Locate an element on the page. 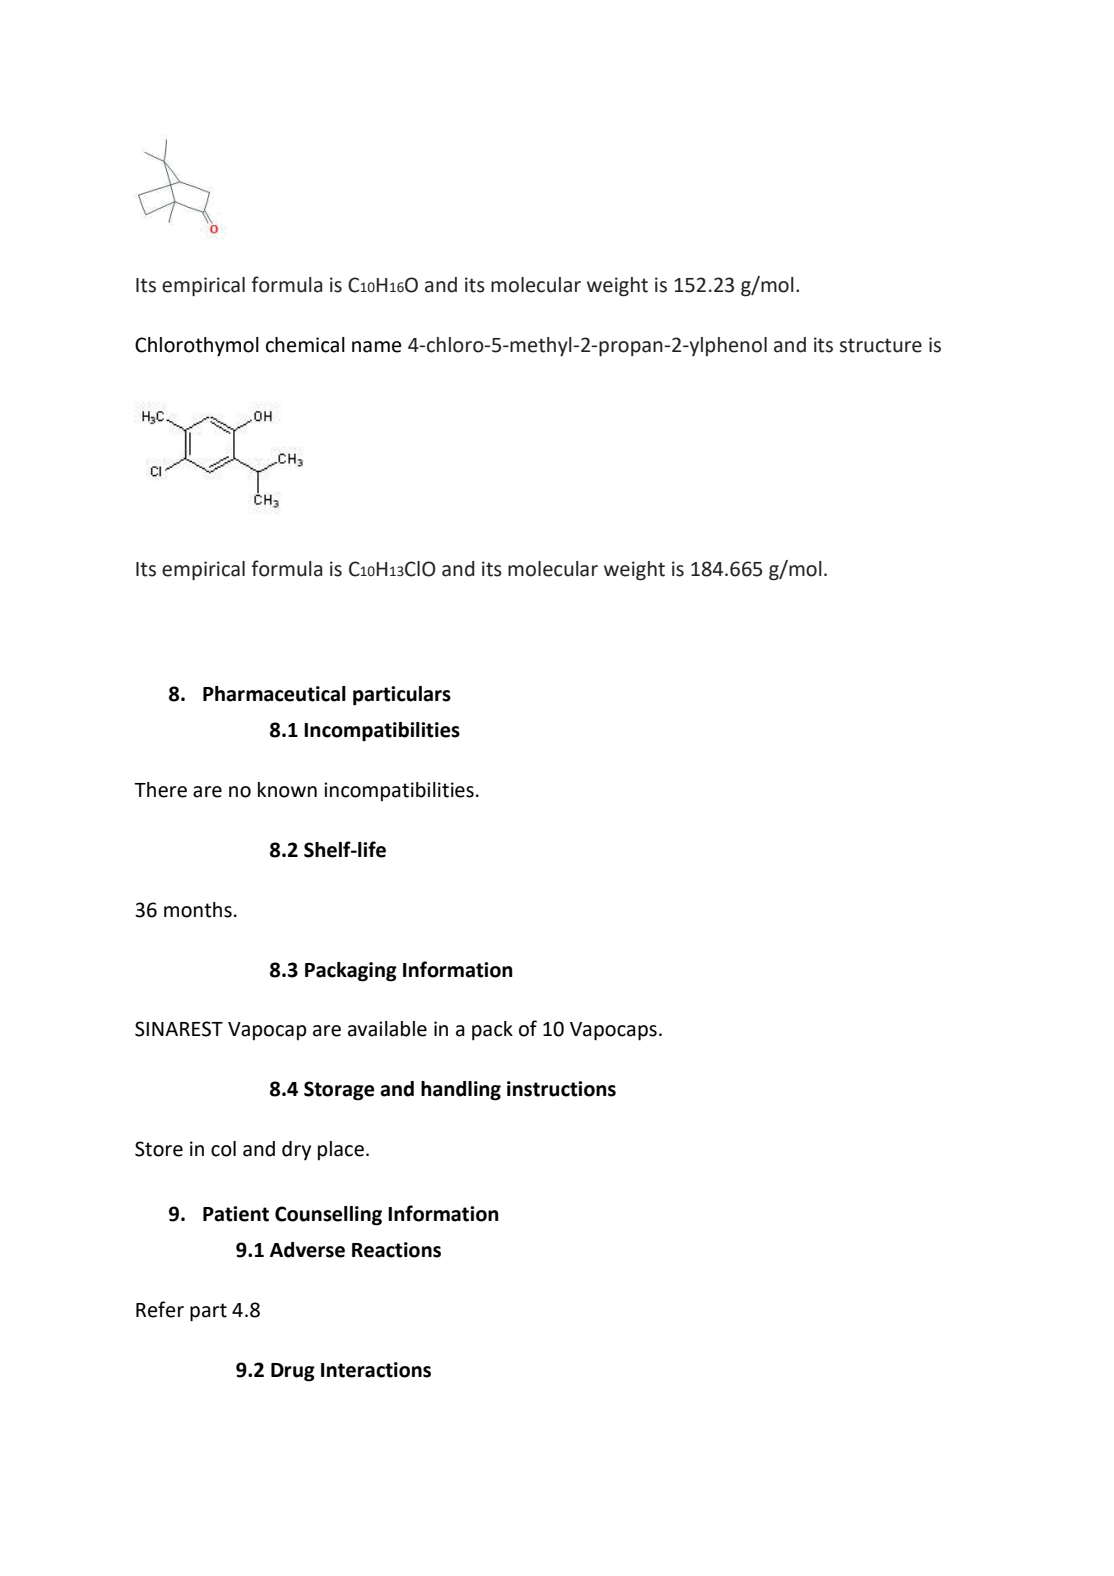 The height and width of the image is (1576, 1114). known is located at coordinates (287, 790).
